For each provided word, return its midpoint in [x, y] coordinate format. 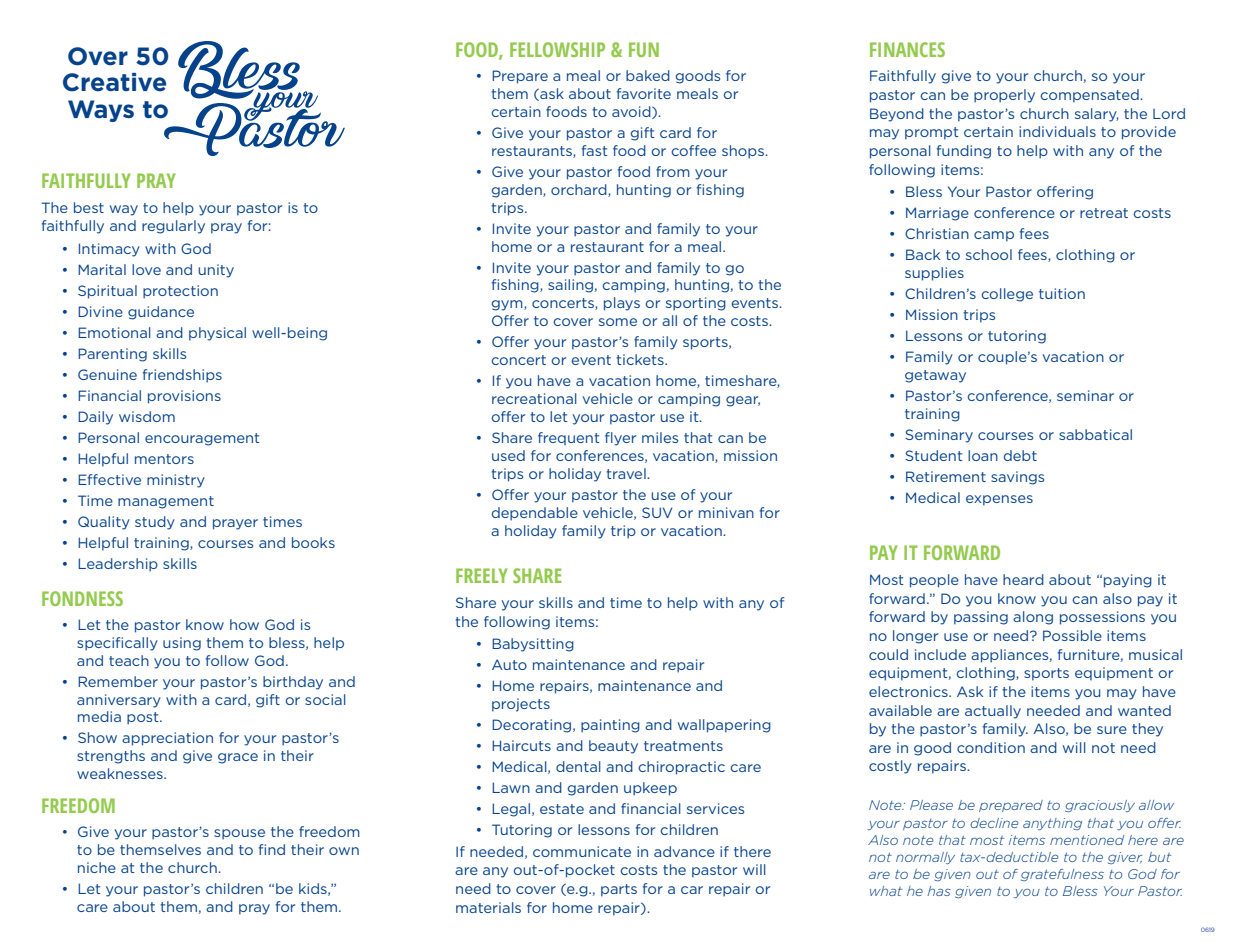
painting [610, 726]
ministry [176, 481]
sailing [570, 286]
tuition [1062, 293]
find [272, 849]
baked [648, 75]
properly [1004, 96]
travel [627, 473]
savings [1017, 478]
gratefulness [1062, 875]
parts [619, 890]
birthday [293, 683]
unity [216, 271]
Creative [114, 82]
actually [993, 712]
